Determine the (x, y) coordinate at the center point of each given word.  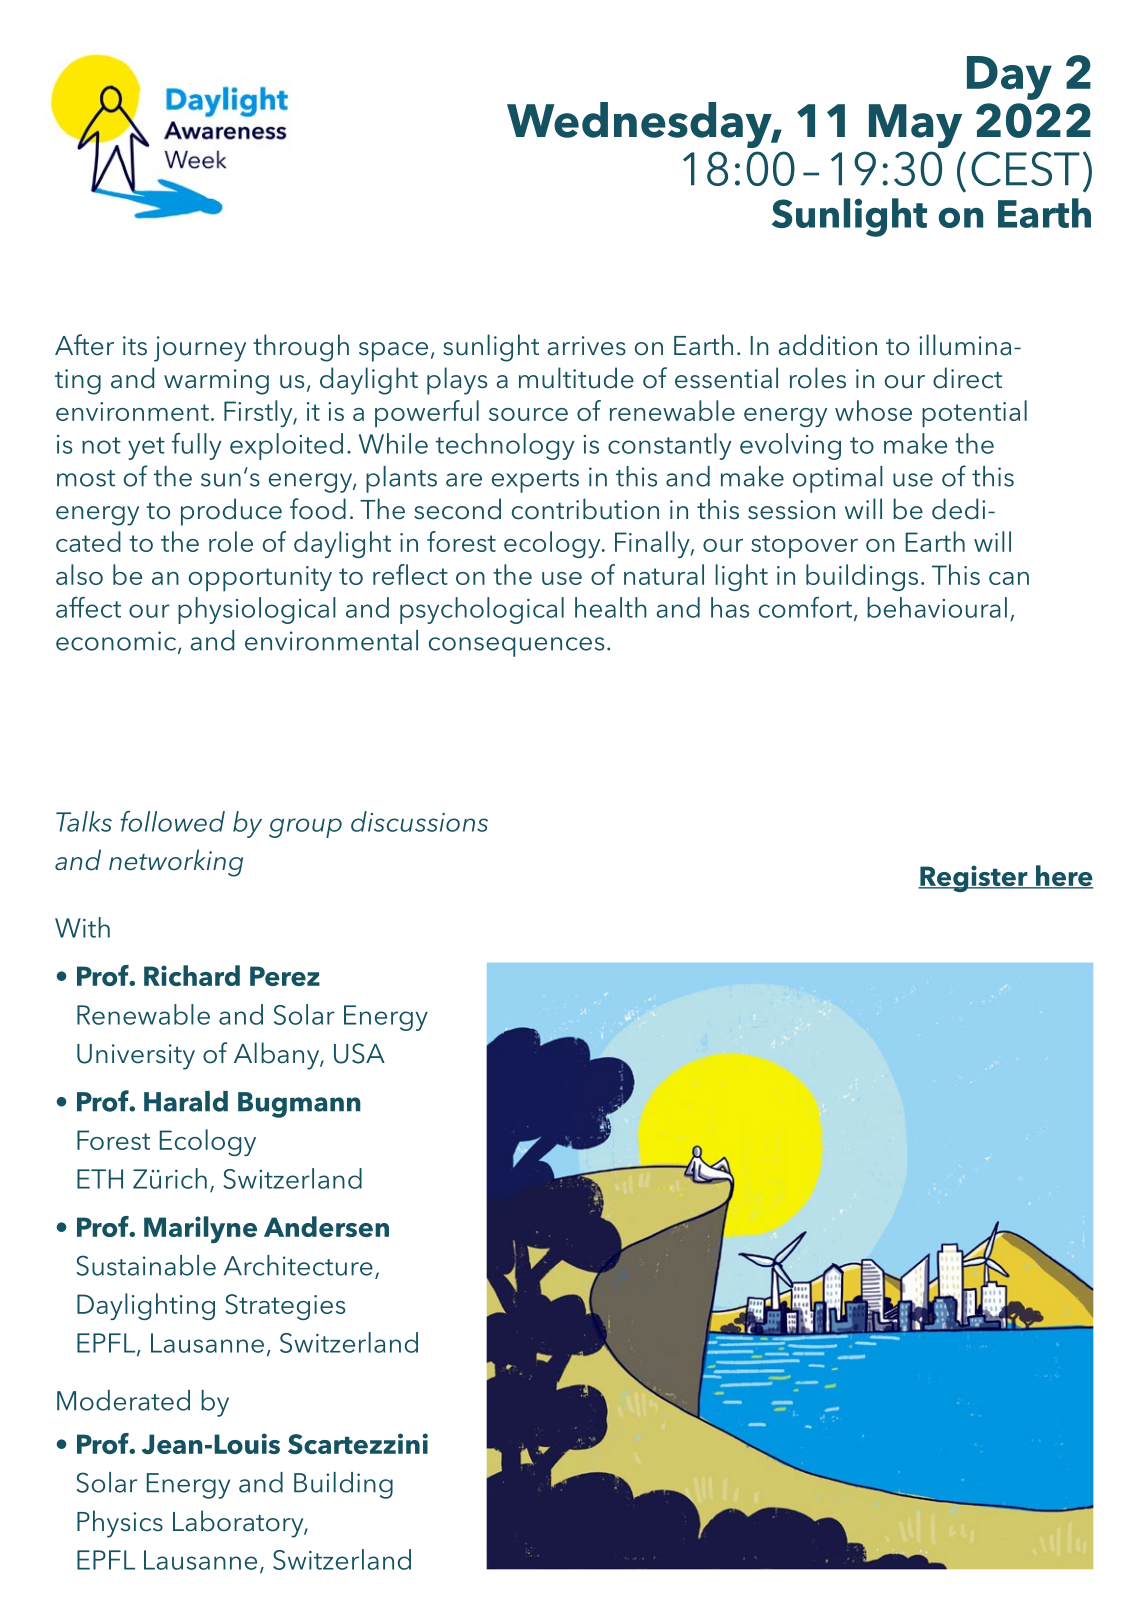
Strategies (285, 1307)
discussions (419, 821)
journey (200, 349)
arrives (587, 346)
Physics (120, 1524)
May (915, 126)
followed (172, 821)
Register (974, 878)
